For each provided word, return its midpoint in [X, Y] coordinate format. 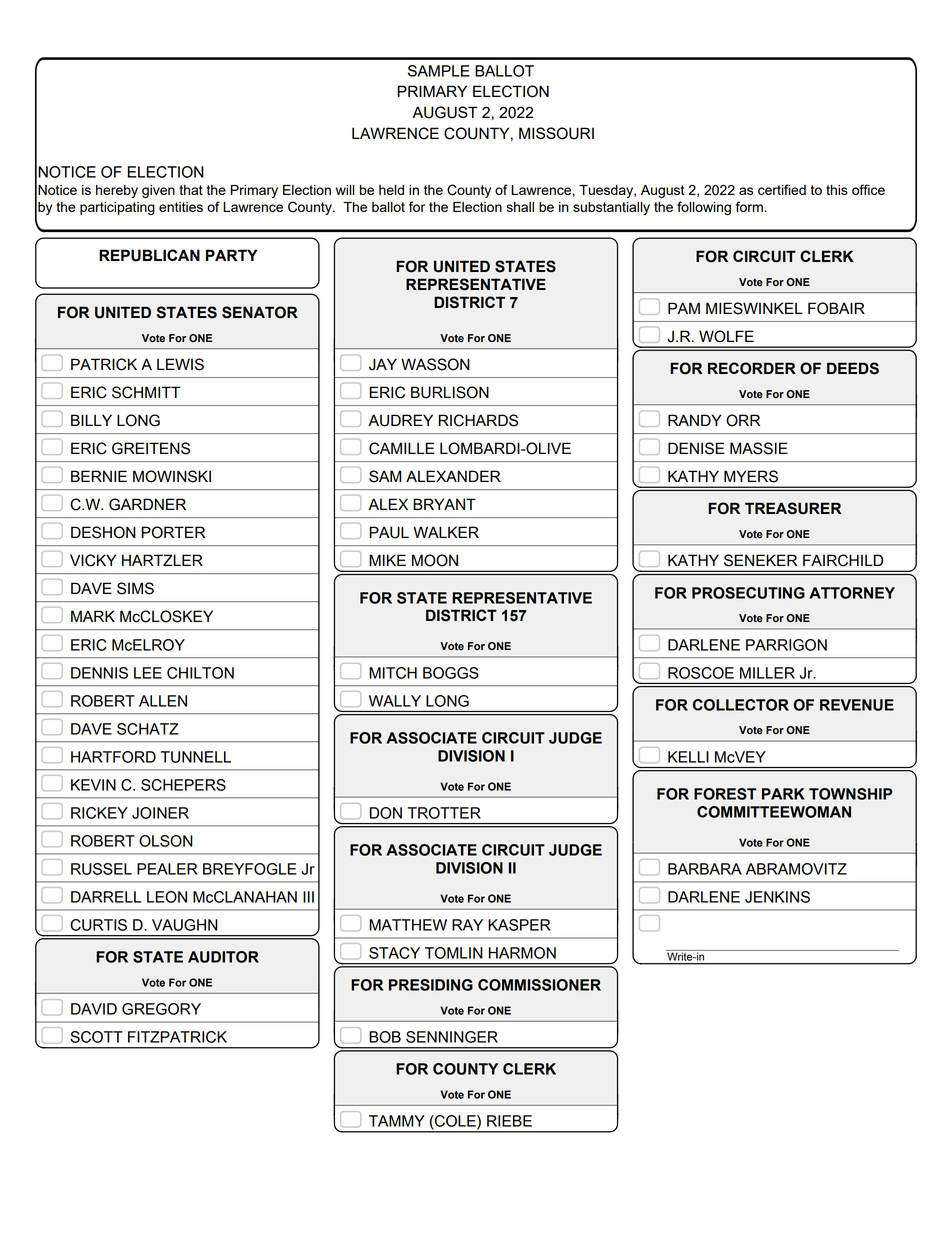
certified [782, 189]
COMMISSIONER [539, 985]
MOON [435, 560]
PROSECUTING [748, 593]
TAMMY [397, 1121]
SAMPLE [439, 71]
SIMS [135, 588]
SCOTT [96, 1037]
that [191, 190]
